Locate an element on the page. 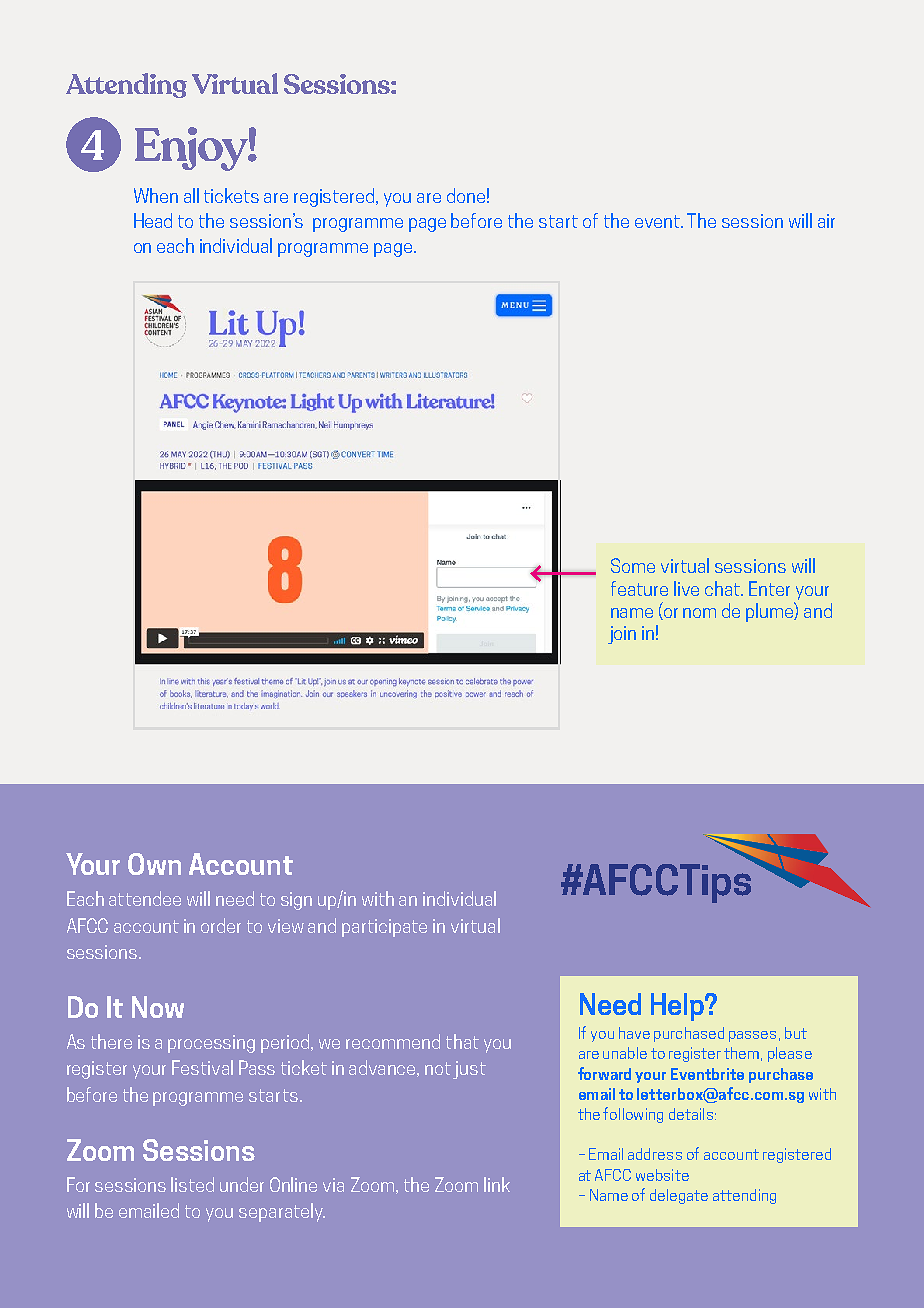  air is located at coordinates (826, 221).
